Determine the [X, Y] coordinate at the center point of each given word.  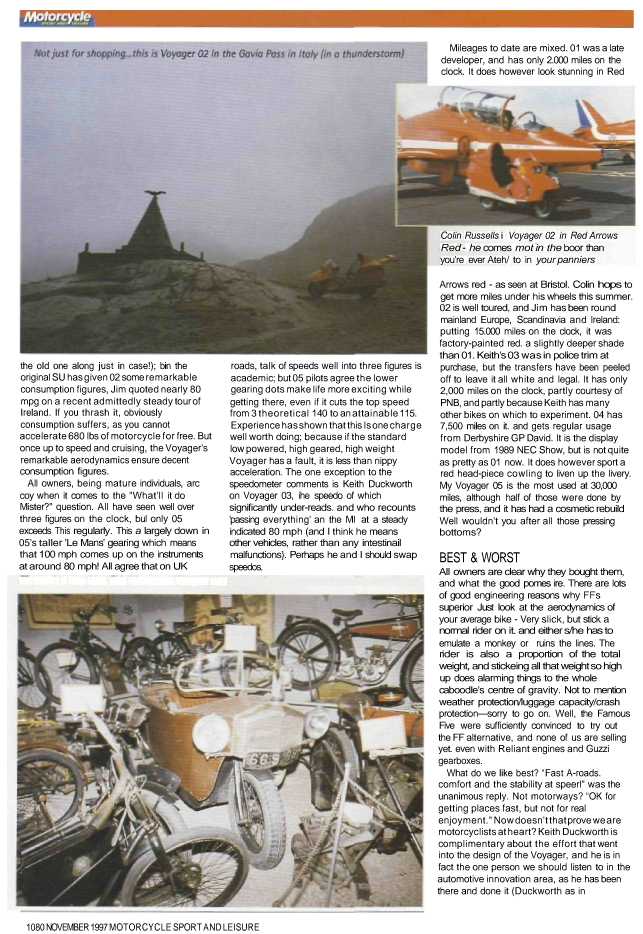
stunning [575, 72]
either [550, 630]
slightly [549, 344]
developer [463, 60]
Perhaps [307, 555]
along [83, 368]
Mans [93, 542]
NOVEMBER [67, 927]
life [319, 389]
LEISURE [241, 927]
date [510, 48]
